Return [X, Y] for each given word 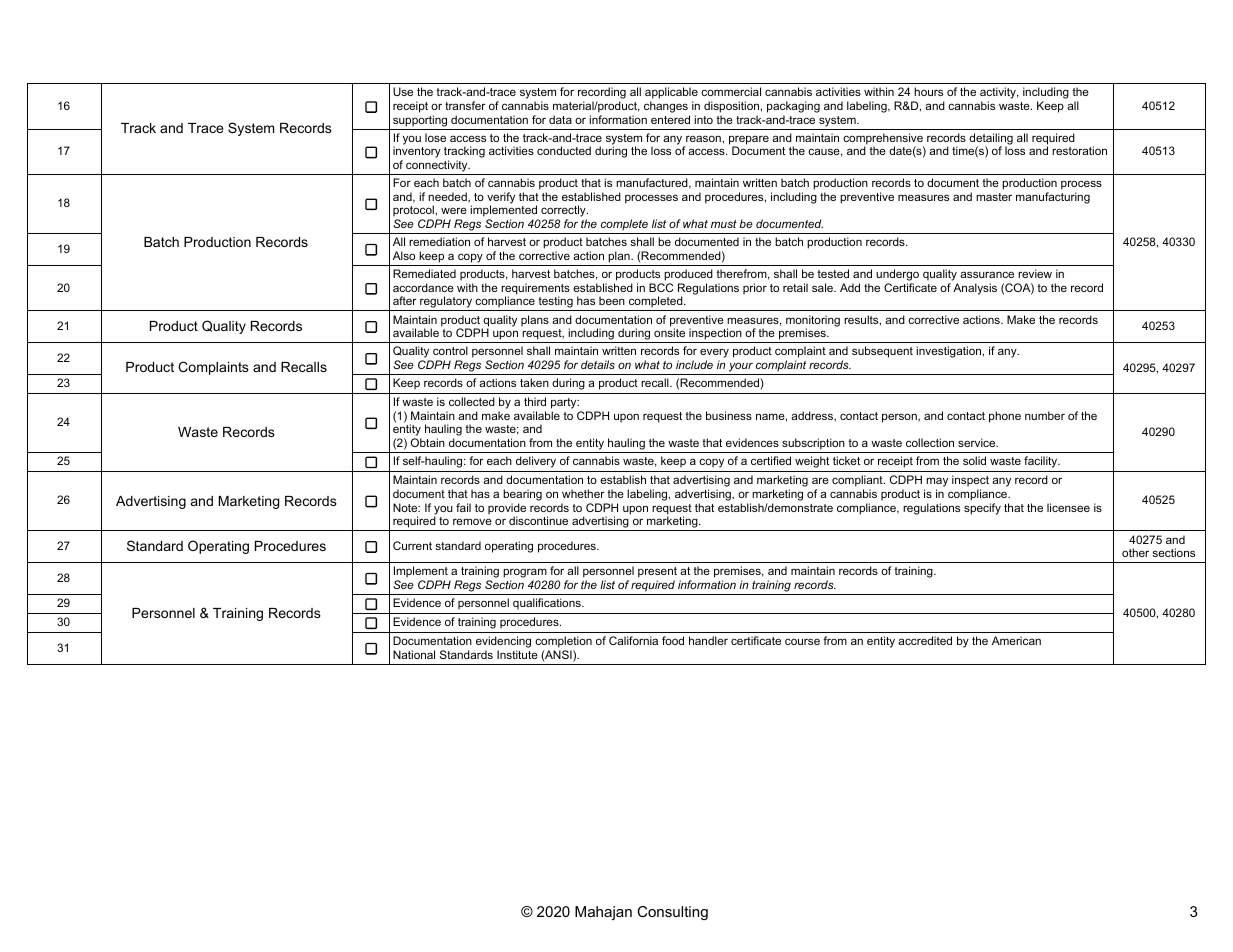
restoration [1079, 150]
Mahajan [603, 913]
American [1016, 640]
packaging [793, 107]
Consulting [672, 913]
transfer [465, 105]
